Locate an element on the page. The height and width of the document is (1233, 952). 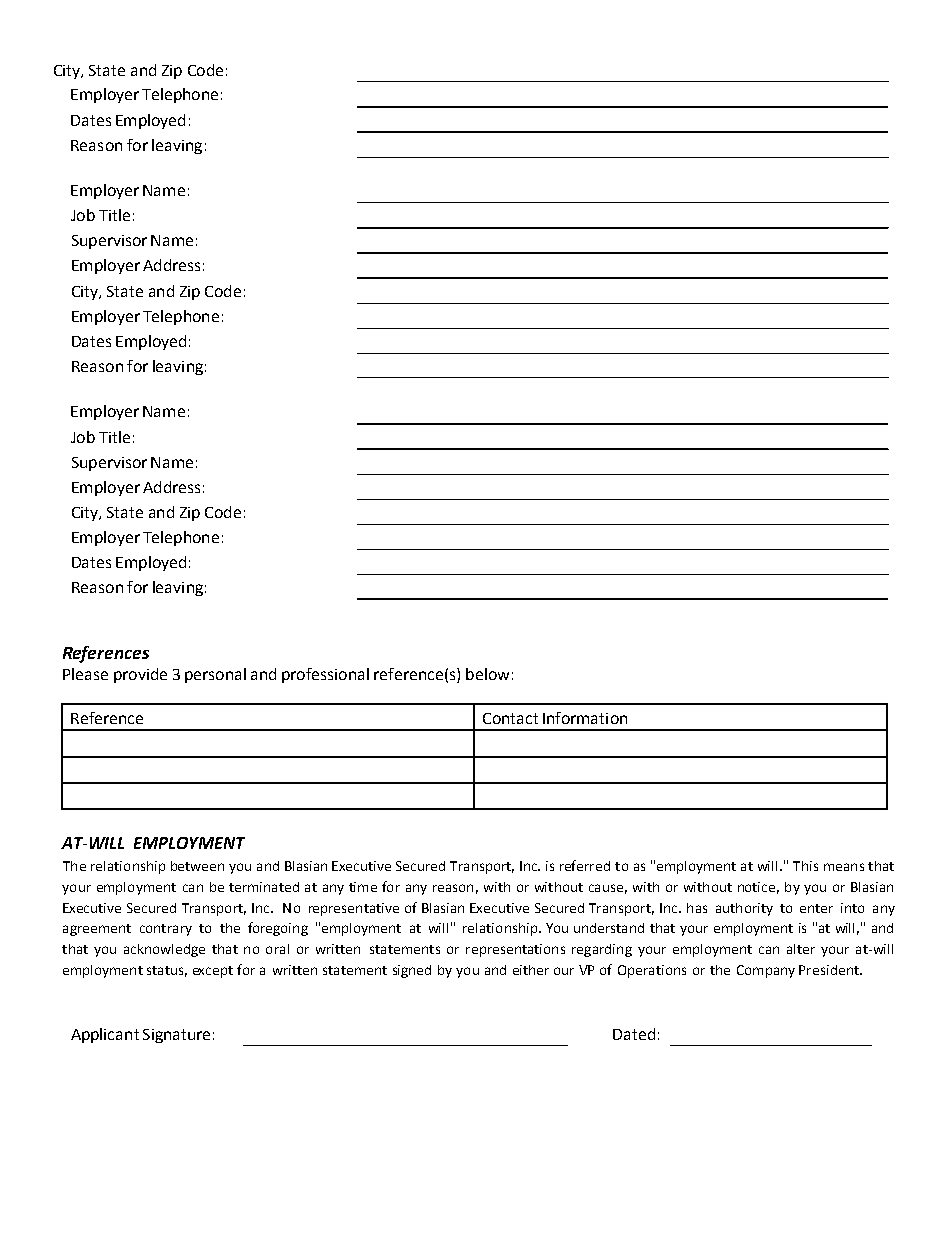
This is located at coordinates (805, 866).
